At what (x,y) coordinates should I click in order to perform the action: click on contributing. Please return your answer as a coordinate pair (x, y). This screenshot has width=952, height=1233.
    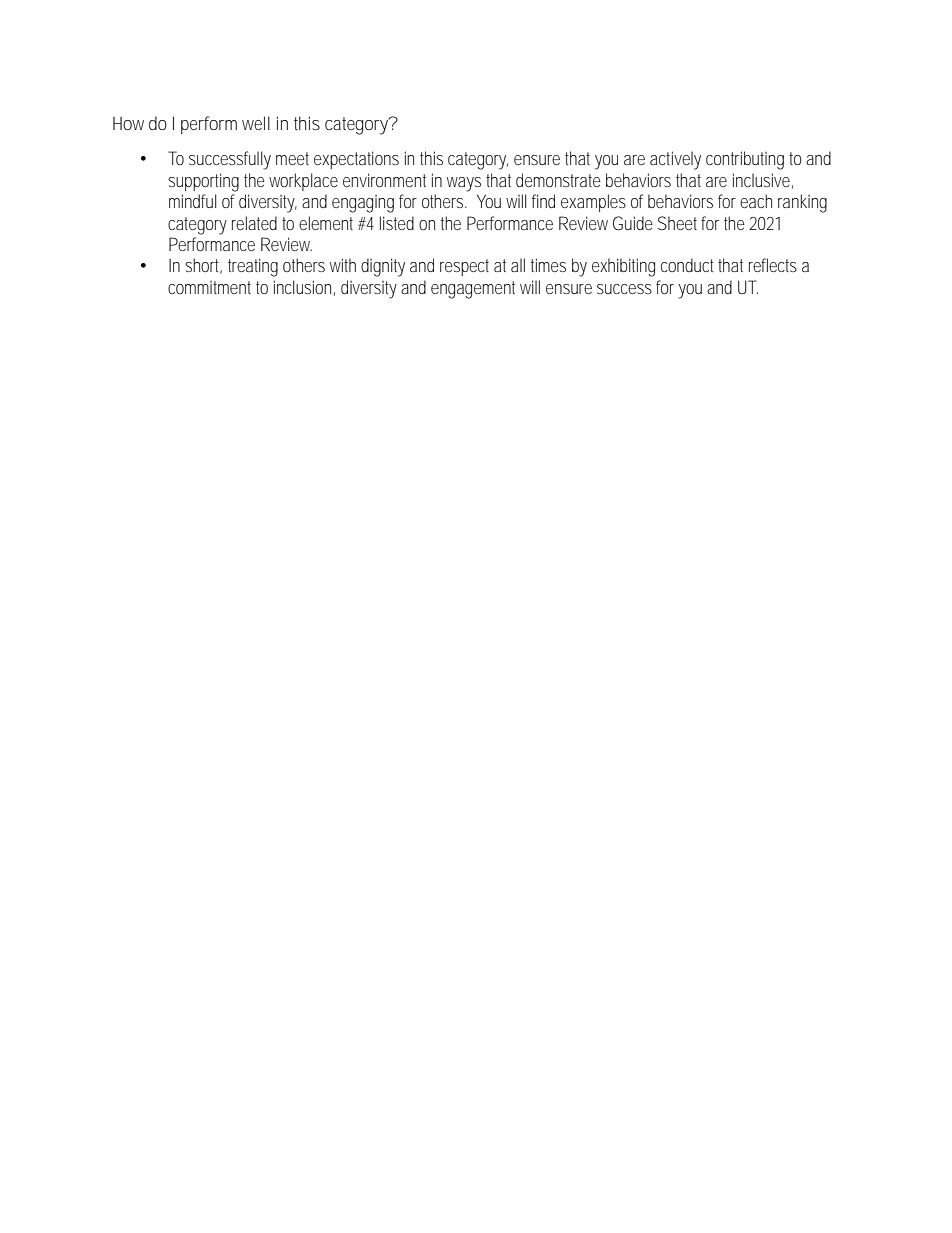
    Looking at the image, I should click on (745, 160).
